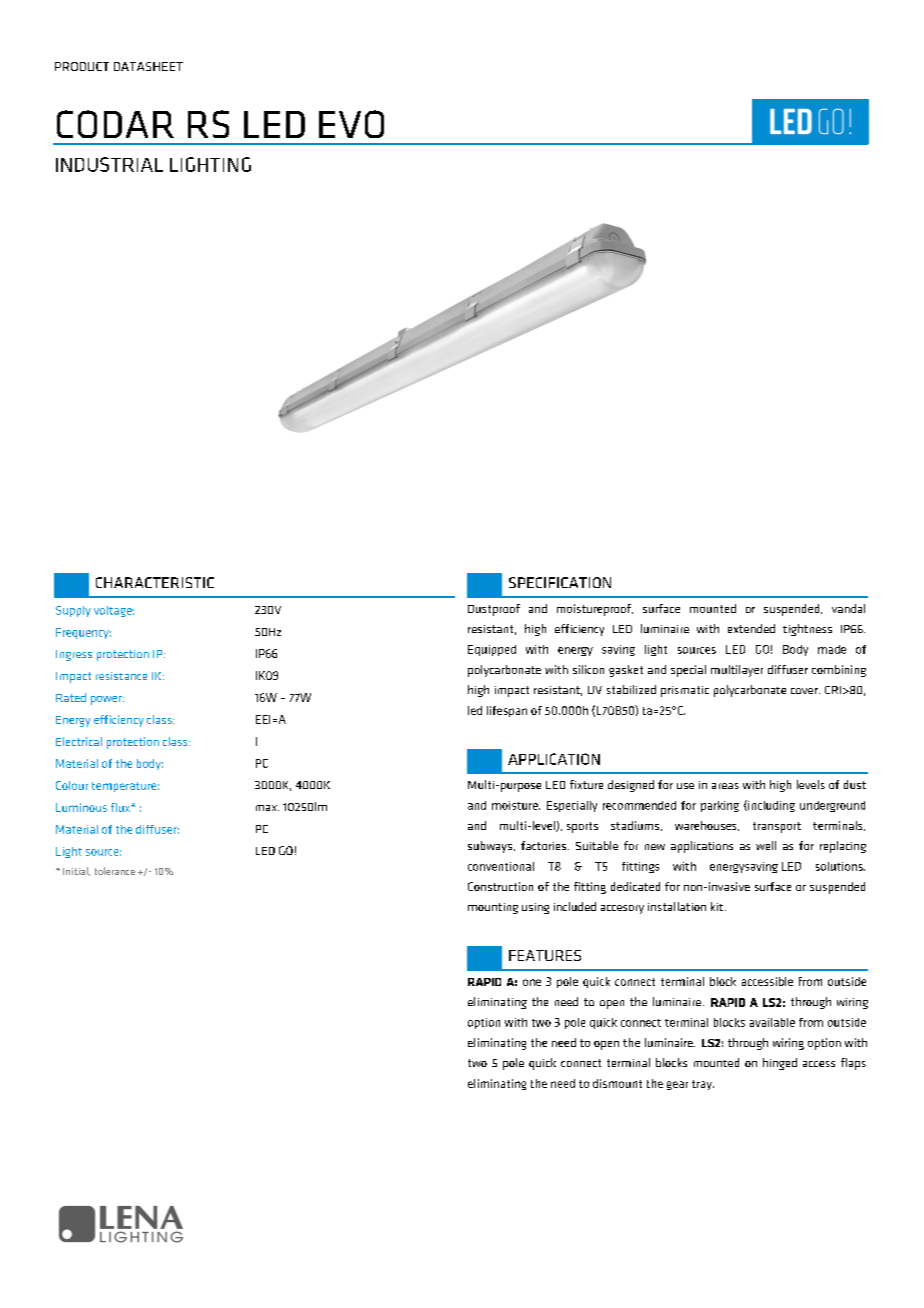 The width and height of the screenshot is (924, 1308). What do you see at coordinates (155, 582) in the screenshot?
I see `CHARACTERISTIC` at bounding box center [155, 582].
